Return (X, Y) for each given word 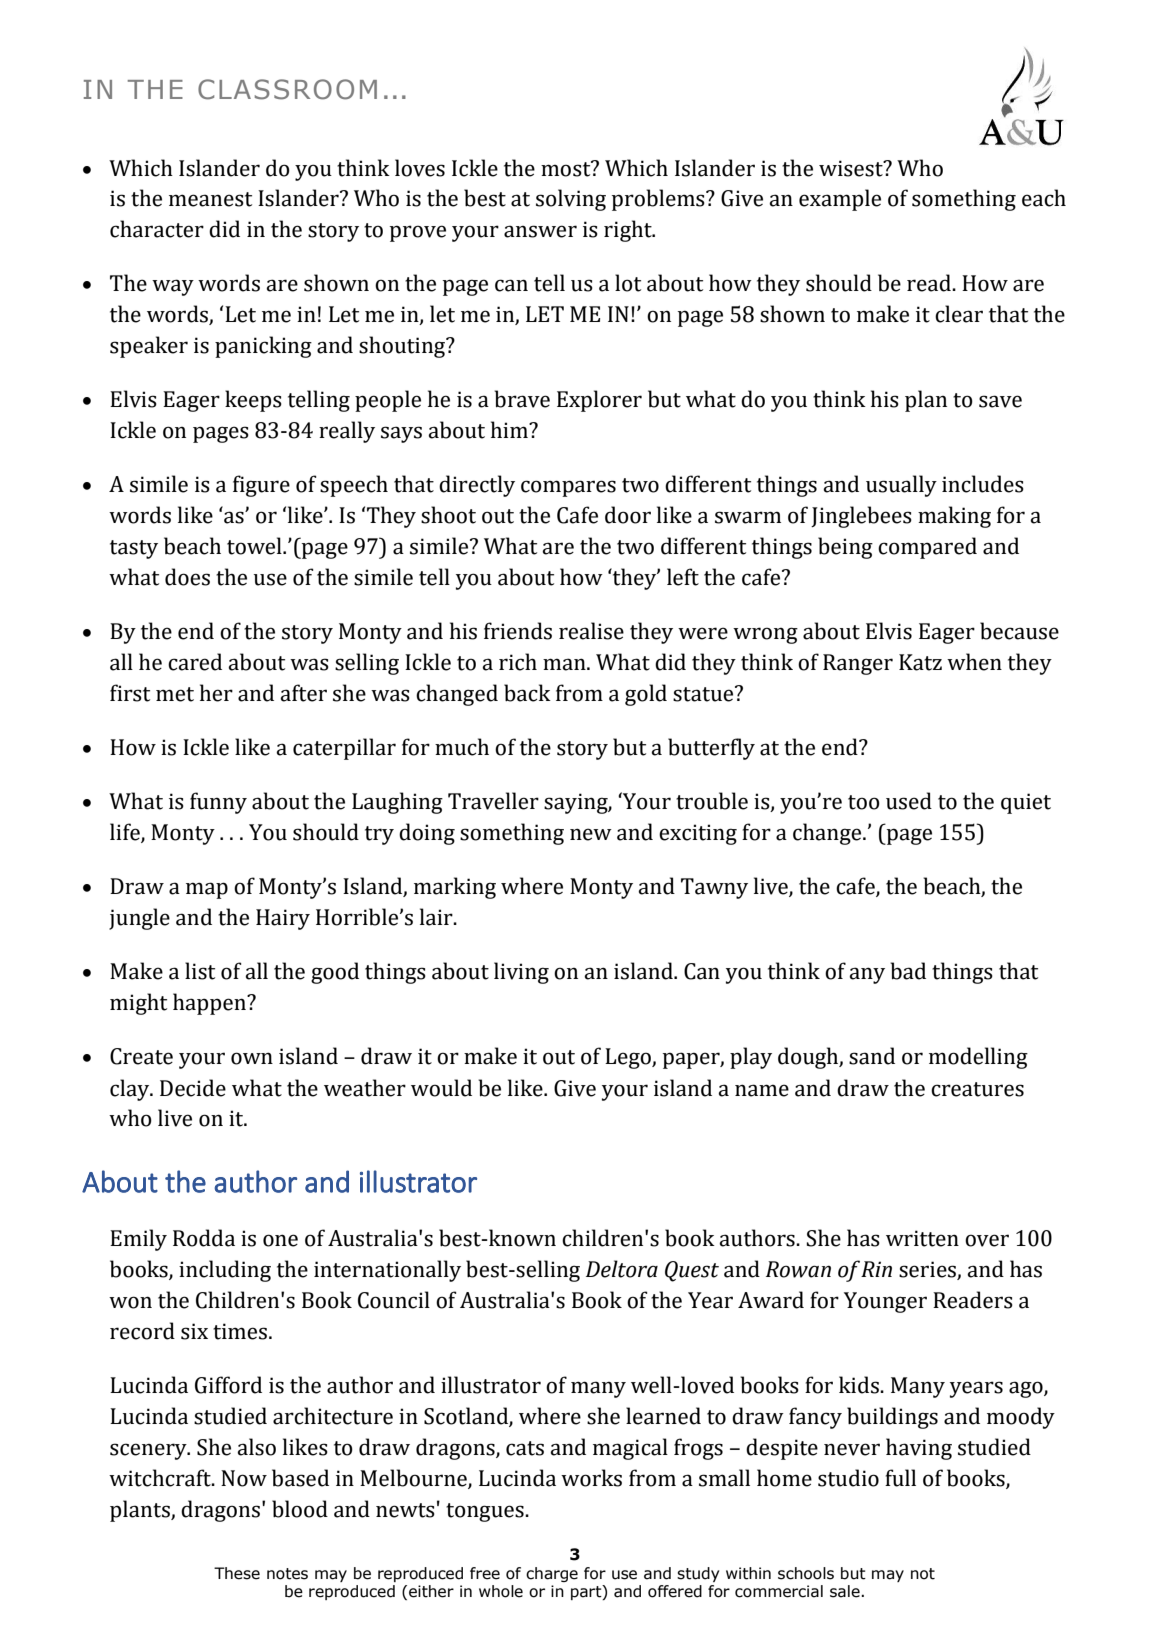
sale (846, 1591)
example (840, 200)
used (909, 801)
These (237, 1573)
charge (552, 1574)
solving (571, 200)
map (207, 890)
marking (455, 888)
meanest (210, 199)
